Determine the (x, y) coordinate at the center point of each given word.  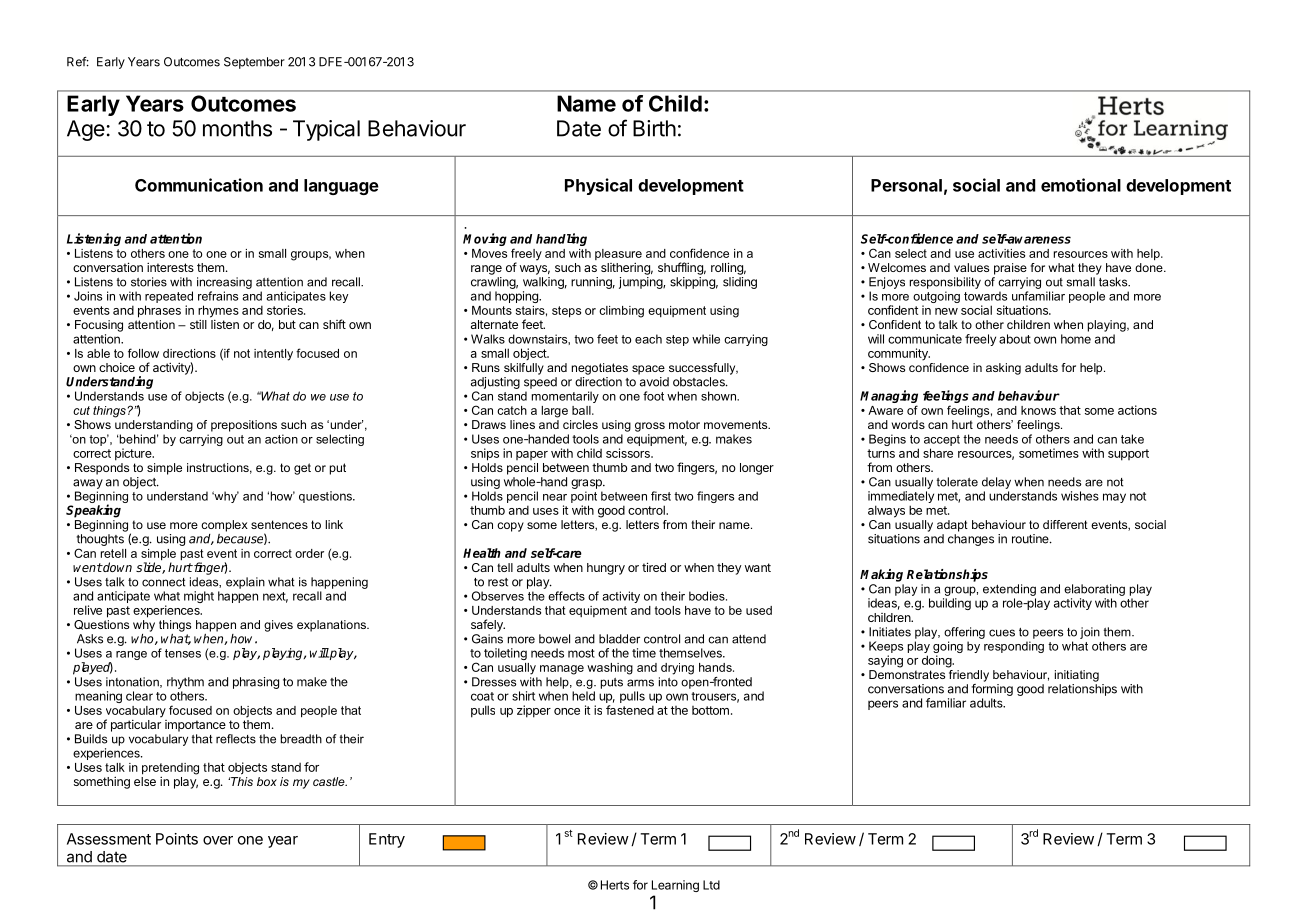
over (218, 840)
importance (195, 726)
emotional (1081, 185)
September (254, 63)
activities (1001, 253)
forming (992, 690)
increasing (224, 283)
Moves (489, 253)
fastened (630, 710)
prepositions (244, 426)
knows (1038, 410)
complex (224, 526)
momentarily (565, 397)
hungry (606, 569)
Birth (654, 128)
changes (971, 540)
